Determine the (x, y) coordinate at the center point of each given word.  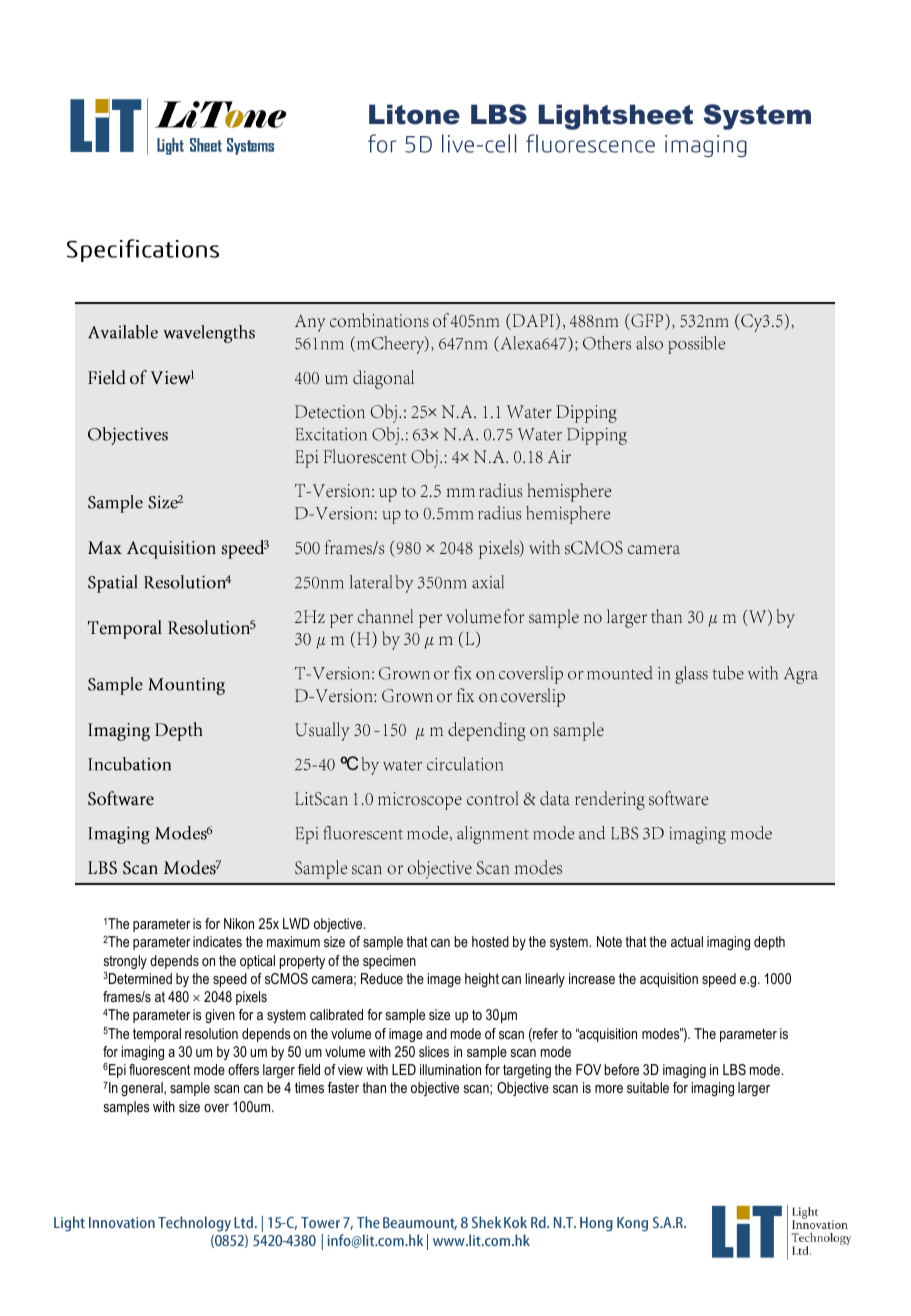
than (374, 1087)
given (220, 1016)
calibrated (336, 1014)
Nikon (239, 923)
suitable (648, 1087)
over (216, 1108)
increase (592, 978)
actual (687, 941)
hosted (490, 941)
